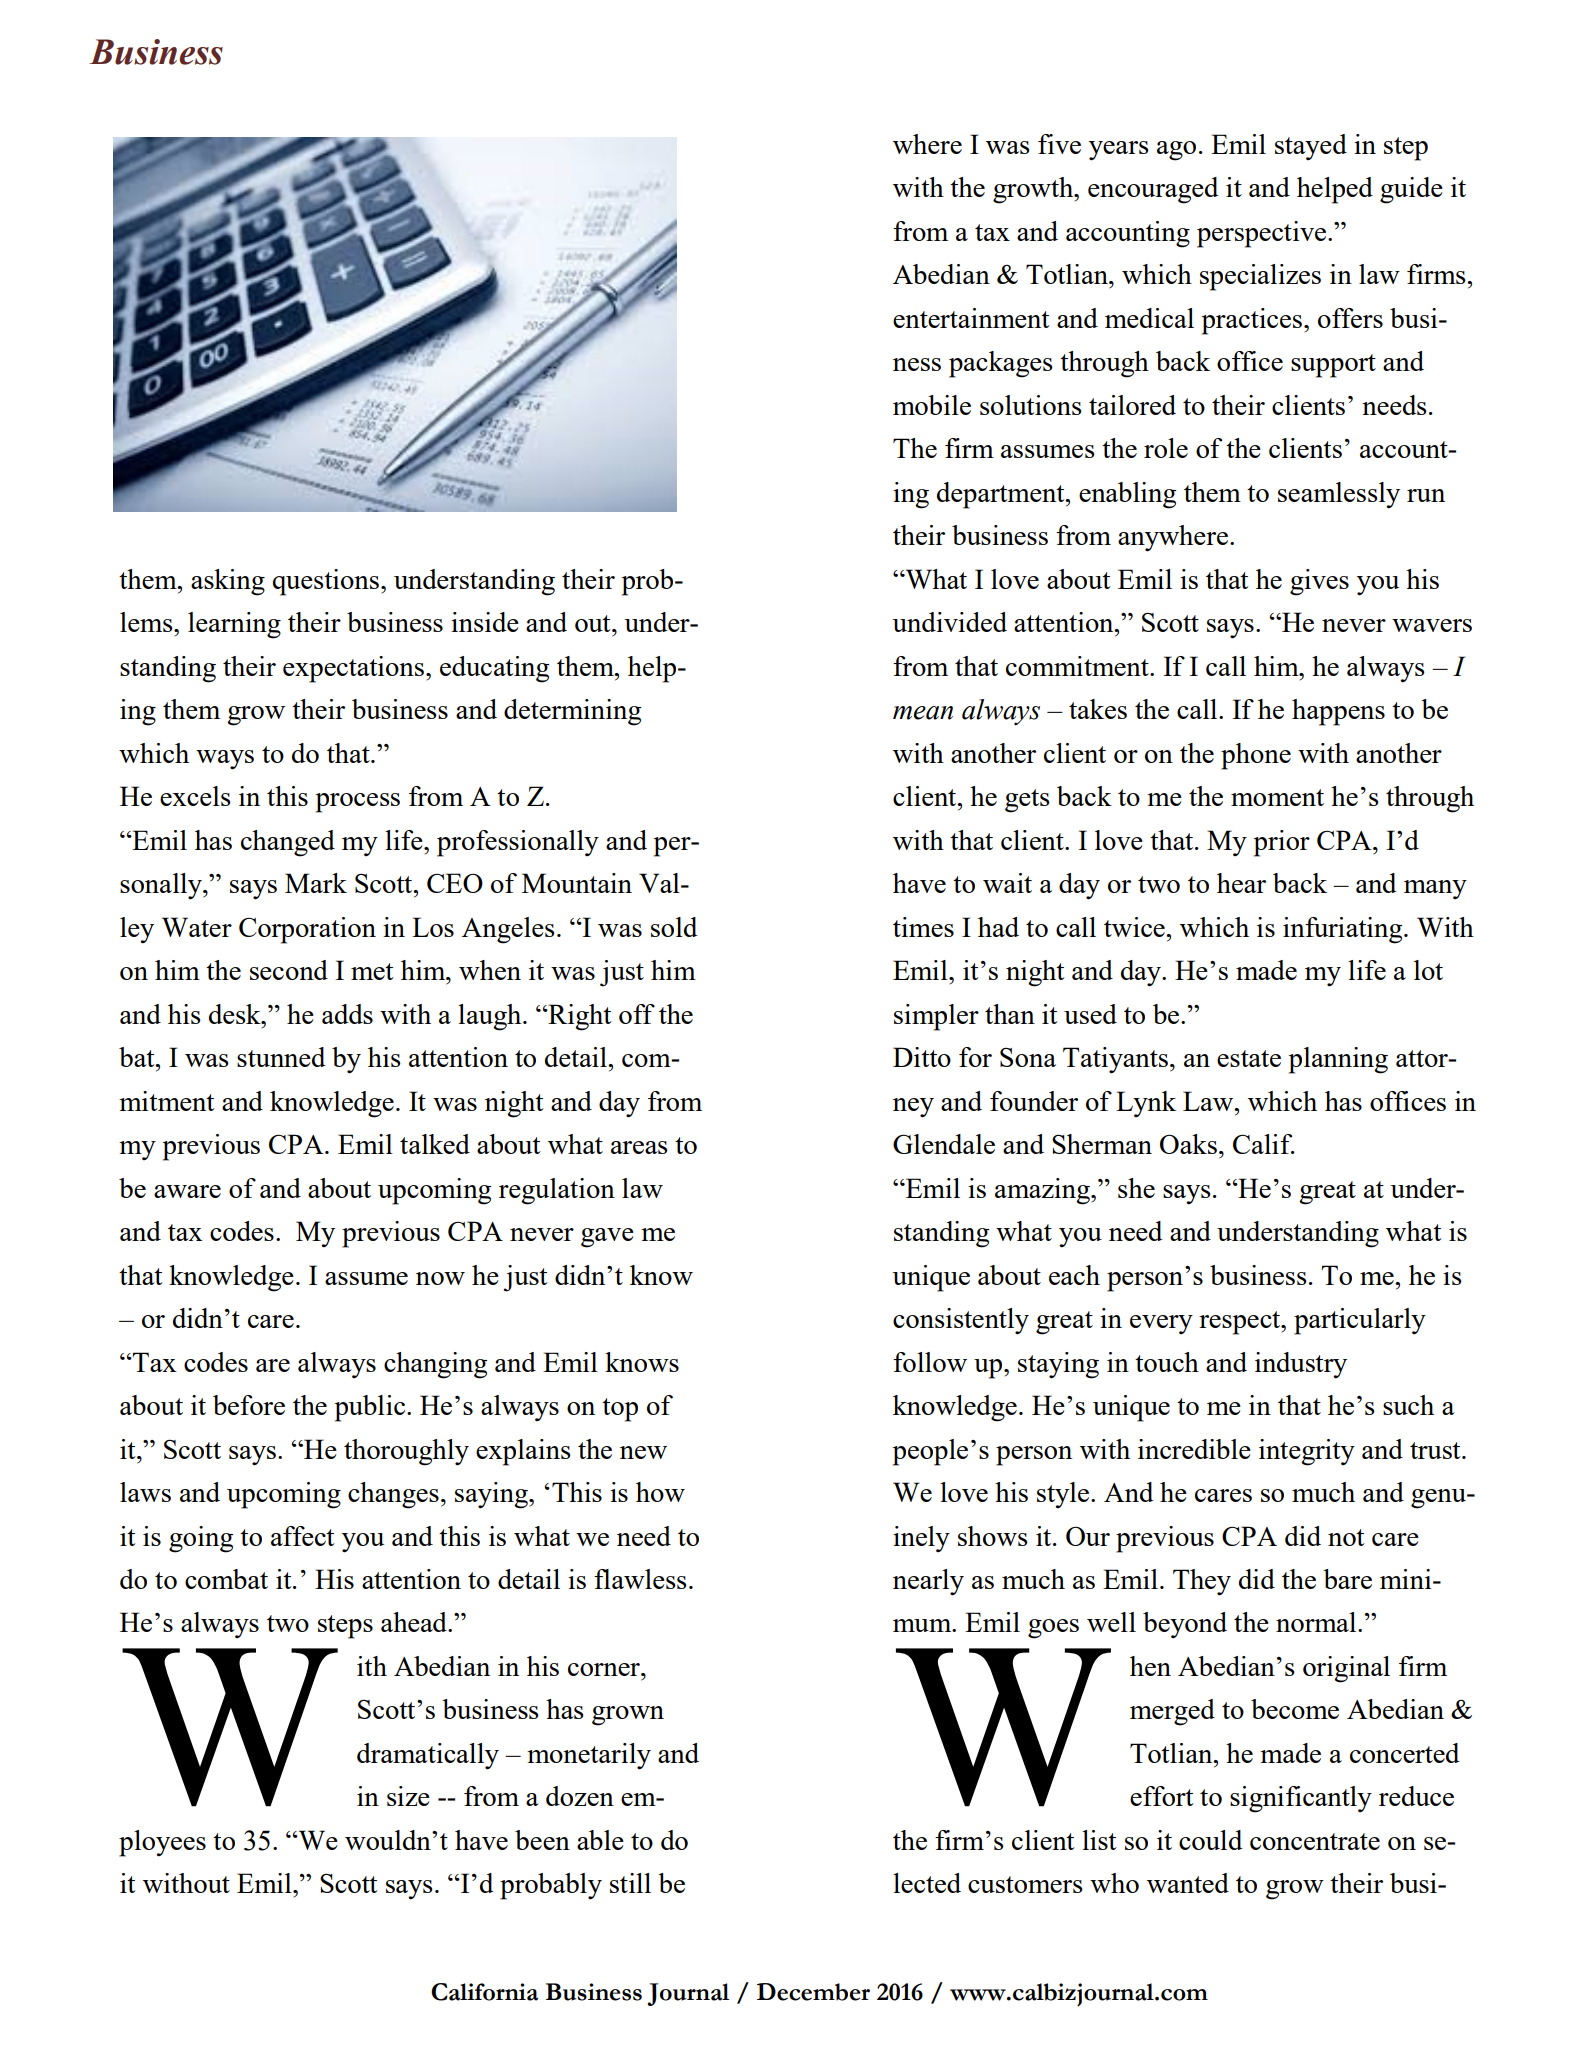  Describe the element at coordinates (1261, 234) in the screenshot. I see `perspective` at that location.
